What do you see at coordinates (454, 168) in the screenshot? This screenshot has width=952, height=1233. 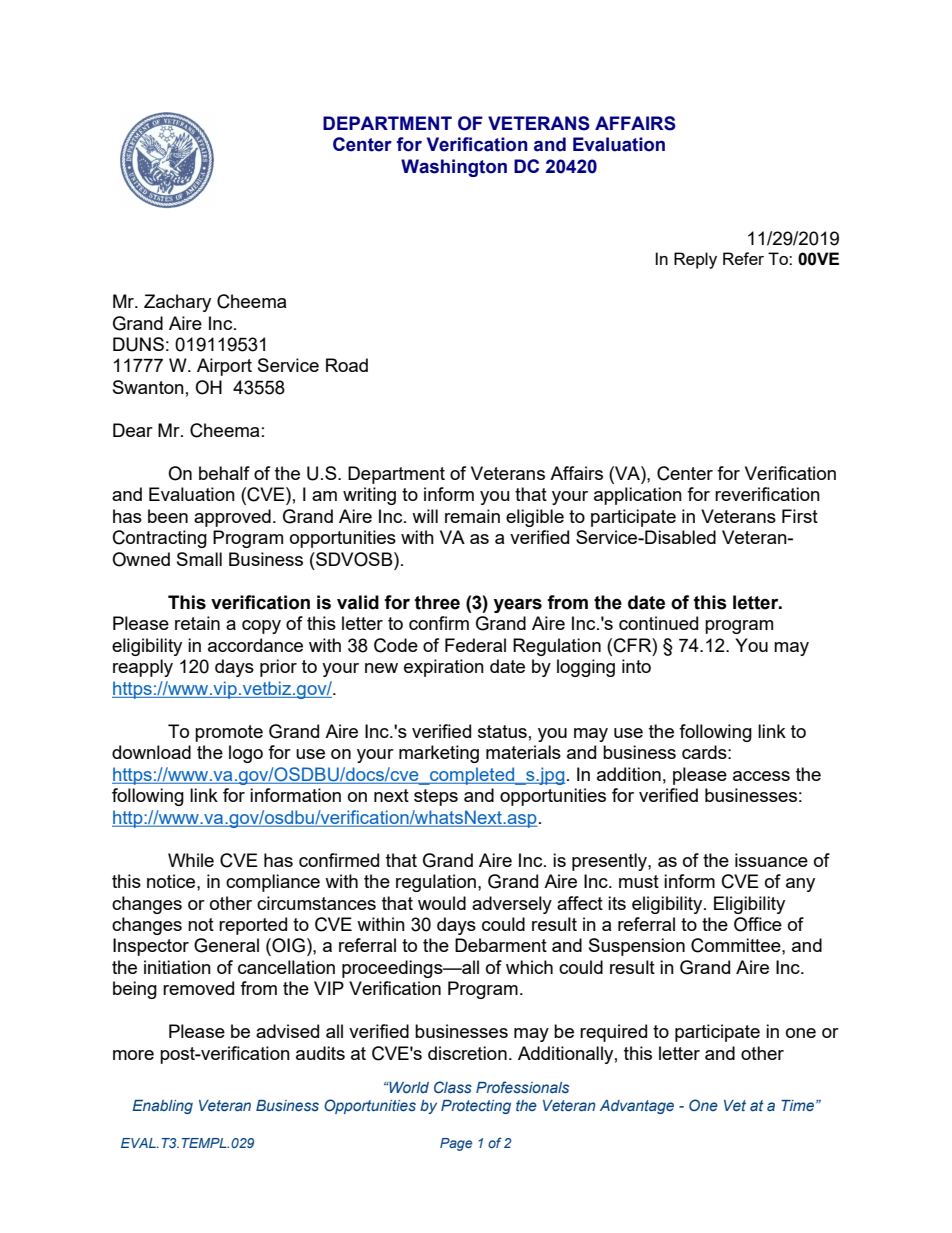 I see `Washington` at bounding box center [454, 168].
